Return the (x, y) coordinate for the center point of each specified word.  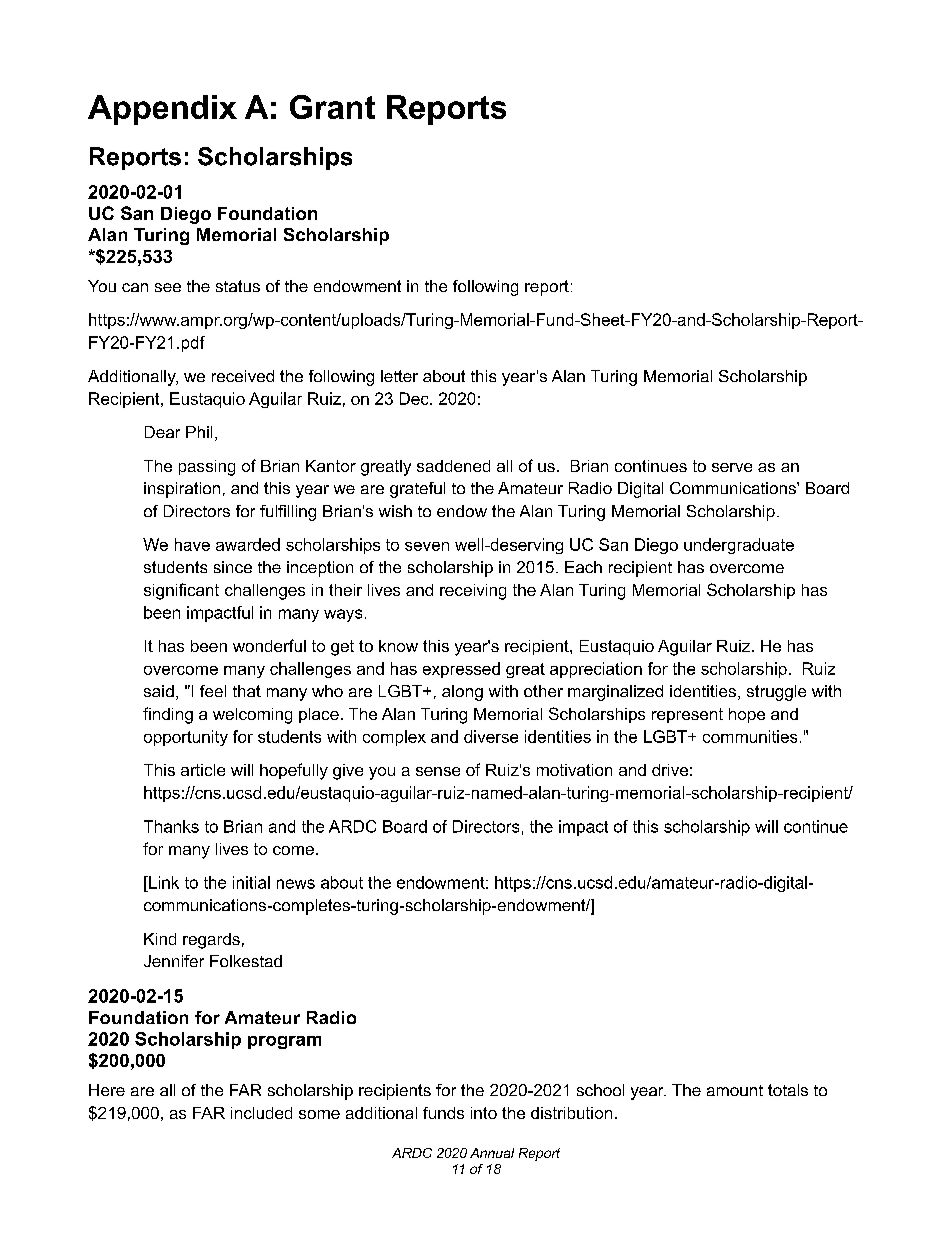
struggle (776, 693)
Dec (415, 398)
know (398, 646)
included (261, 1113)
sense (438, 771)
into (484, 1113)
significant (181, 591)
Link (163, 882)
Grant (332, 107)
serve (732, 467)
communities (750, 736)
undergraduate (739, 546)
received (243, 376)
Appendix (162, 110)
